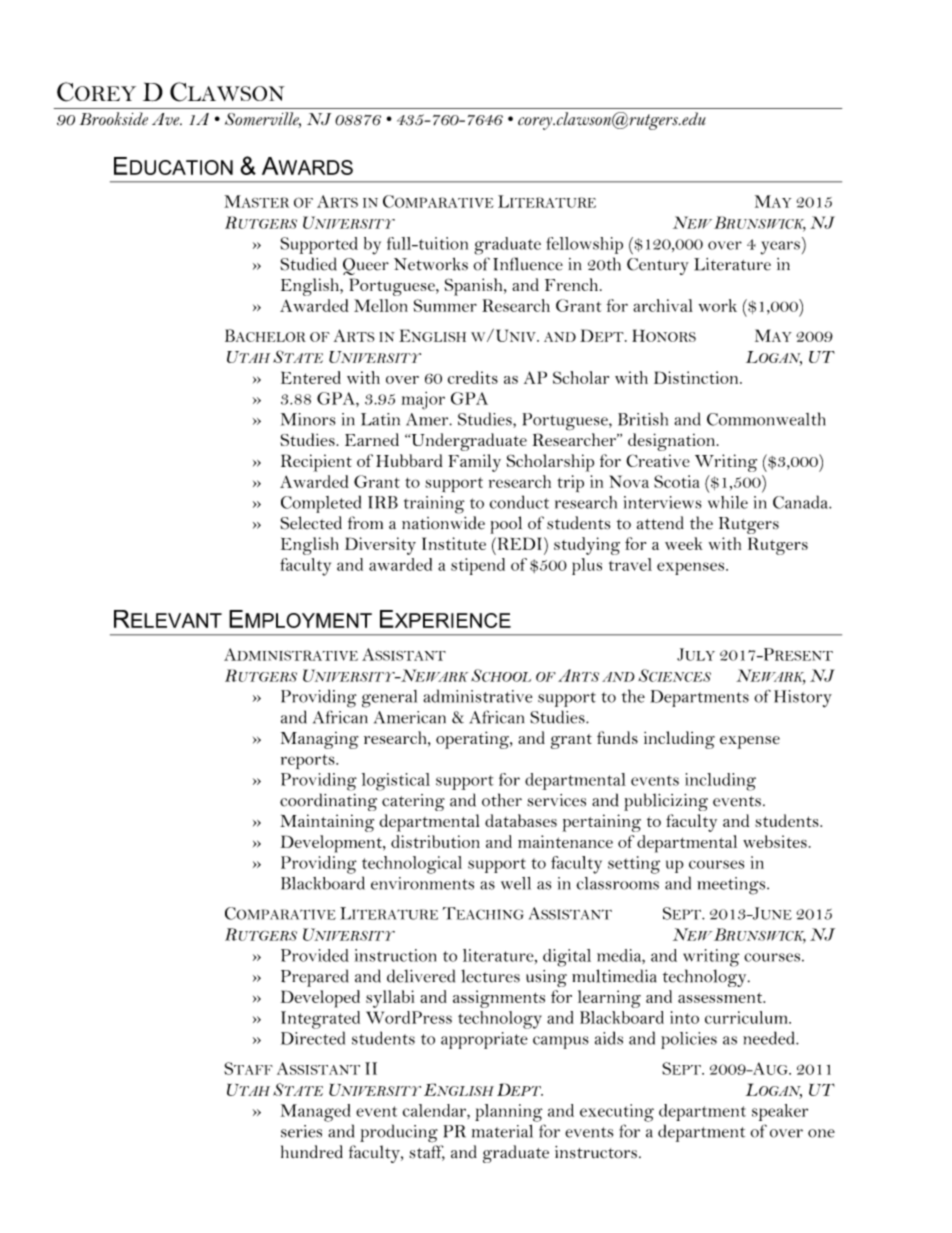 This screenshot has height=1233, width=952. I want to click on funds, so click(617, 737).
